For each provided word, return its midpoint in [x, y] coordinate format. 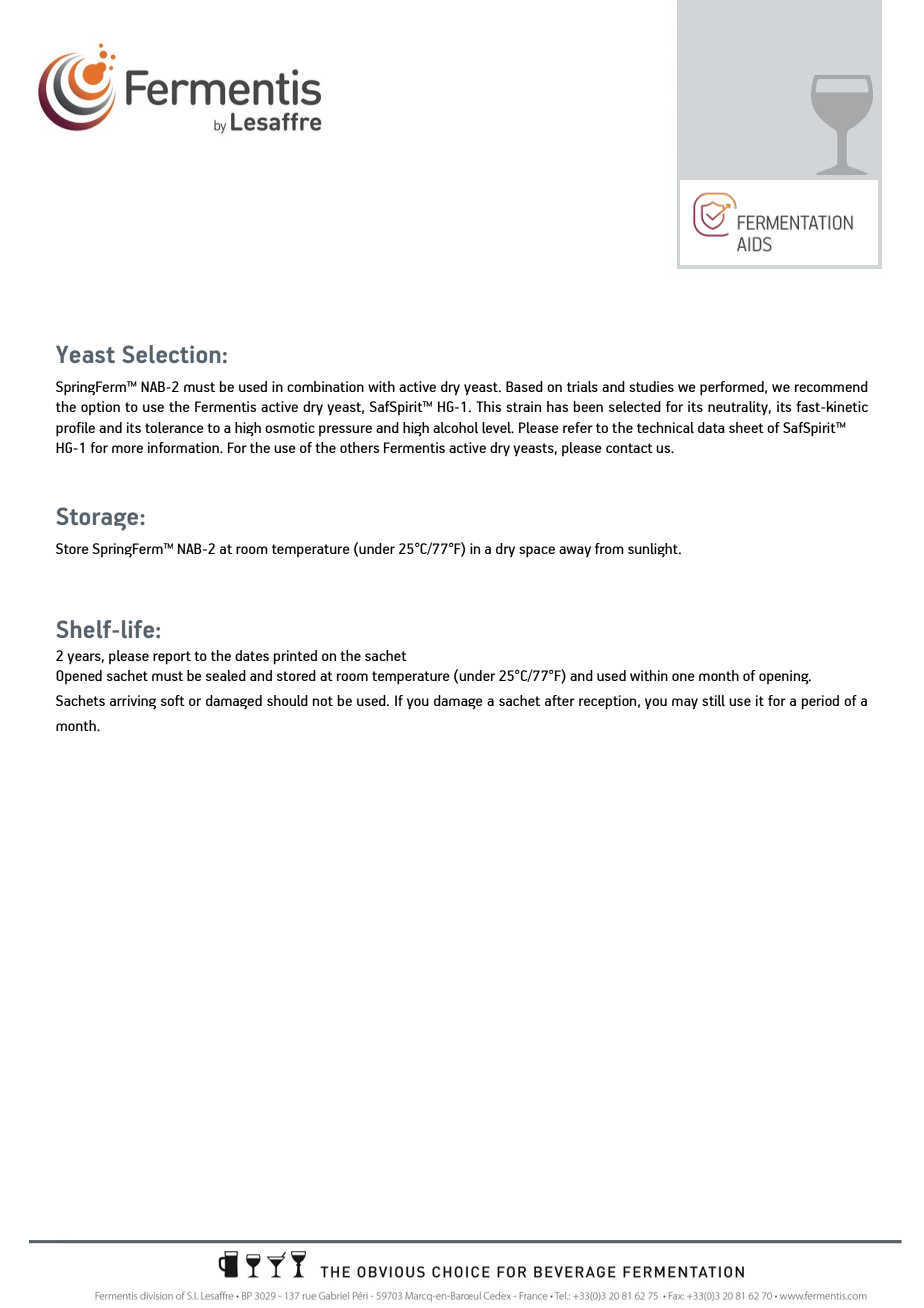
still [713, 701]
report [172, 658]
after [560, 700]
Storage [98, 519]
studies [651, 386]
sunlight [654, 550]
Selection [171, 354]
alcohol [455, 427]
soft [173, 700]
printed [295, 657]
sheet [746, 427]
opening [785, 677]
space [537, 552]
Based [524, 386]
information [184, 447]
